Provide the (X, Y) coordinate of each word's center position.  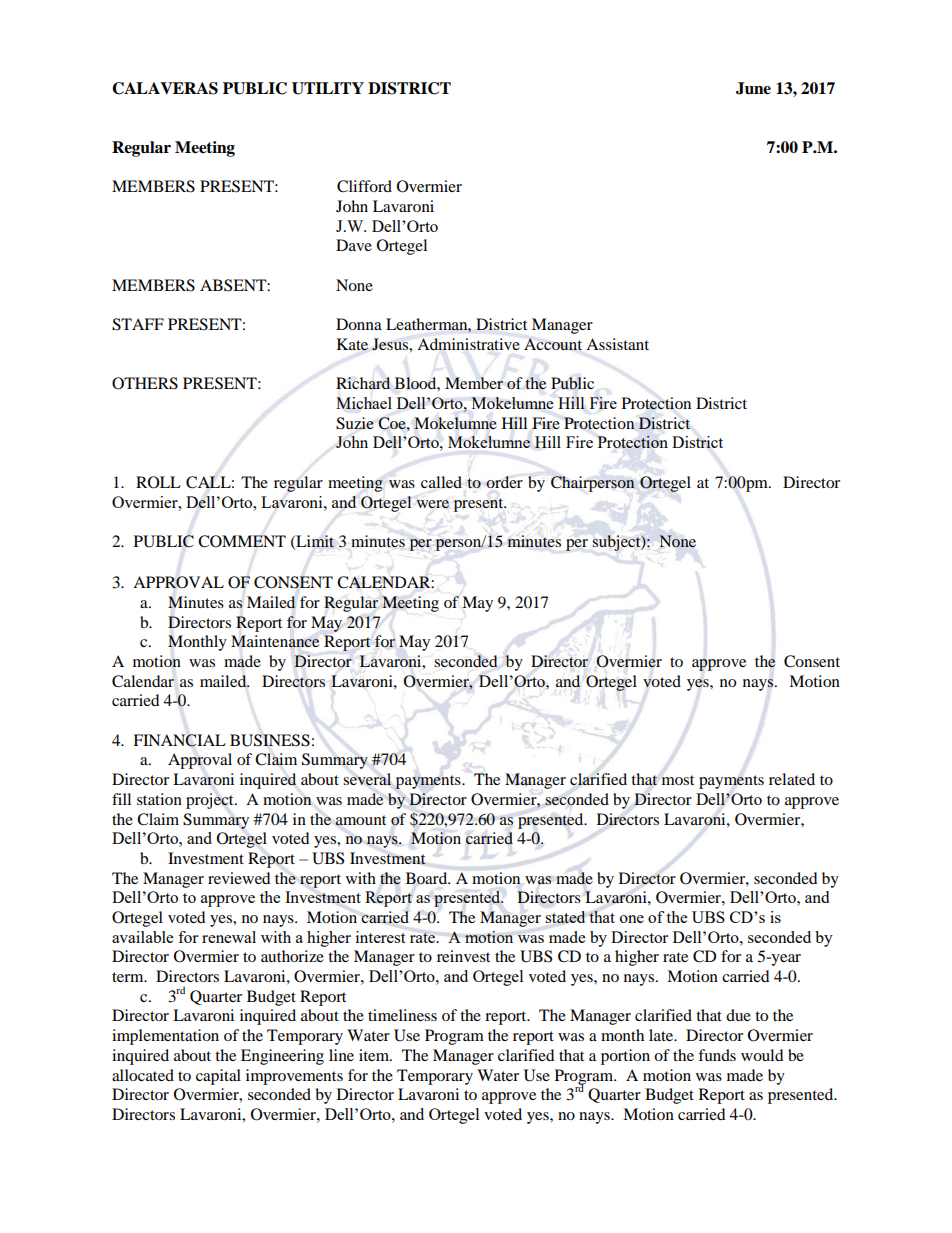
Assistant (617, 344)
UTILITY (328, 88)
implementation (165, 1037)
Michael (364, 403)
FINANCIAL (179, 740)
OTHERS (145, 383)
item (375, 1055)
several (367, 779)
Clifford (364, 186)
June (753, 88)
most (678, 780)
